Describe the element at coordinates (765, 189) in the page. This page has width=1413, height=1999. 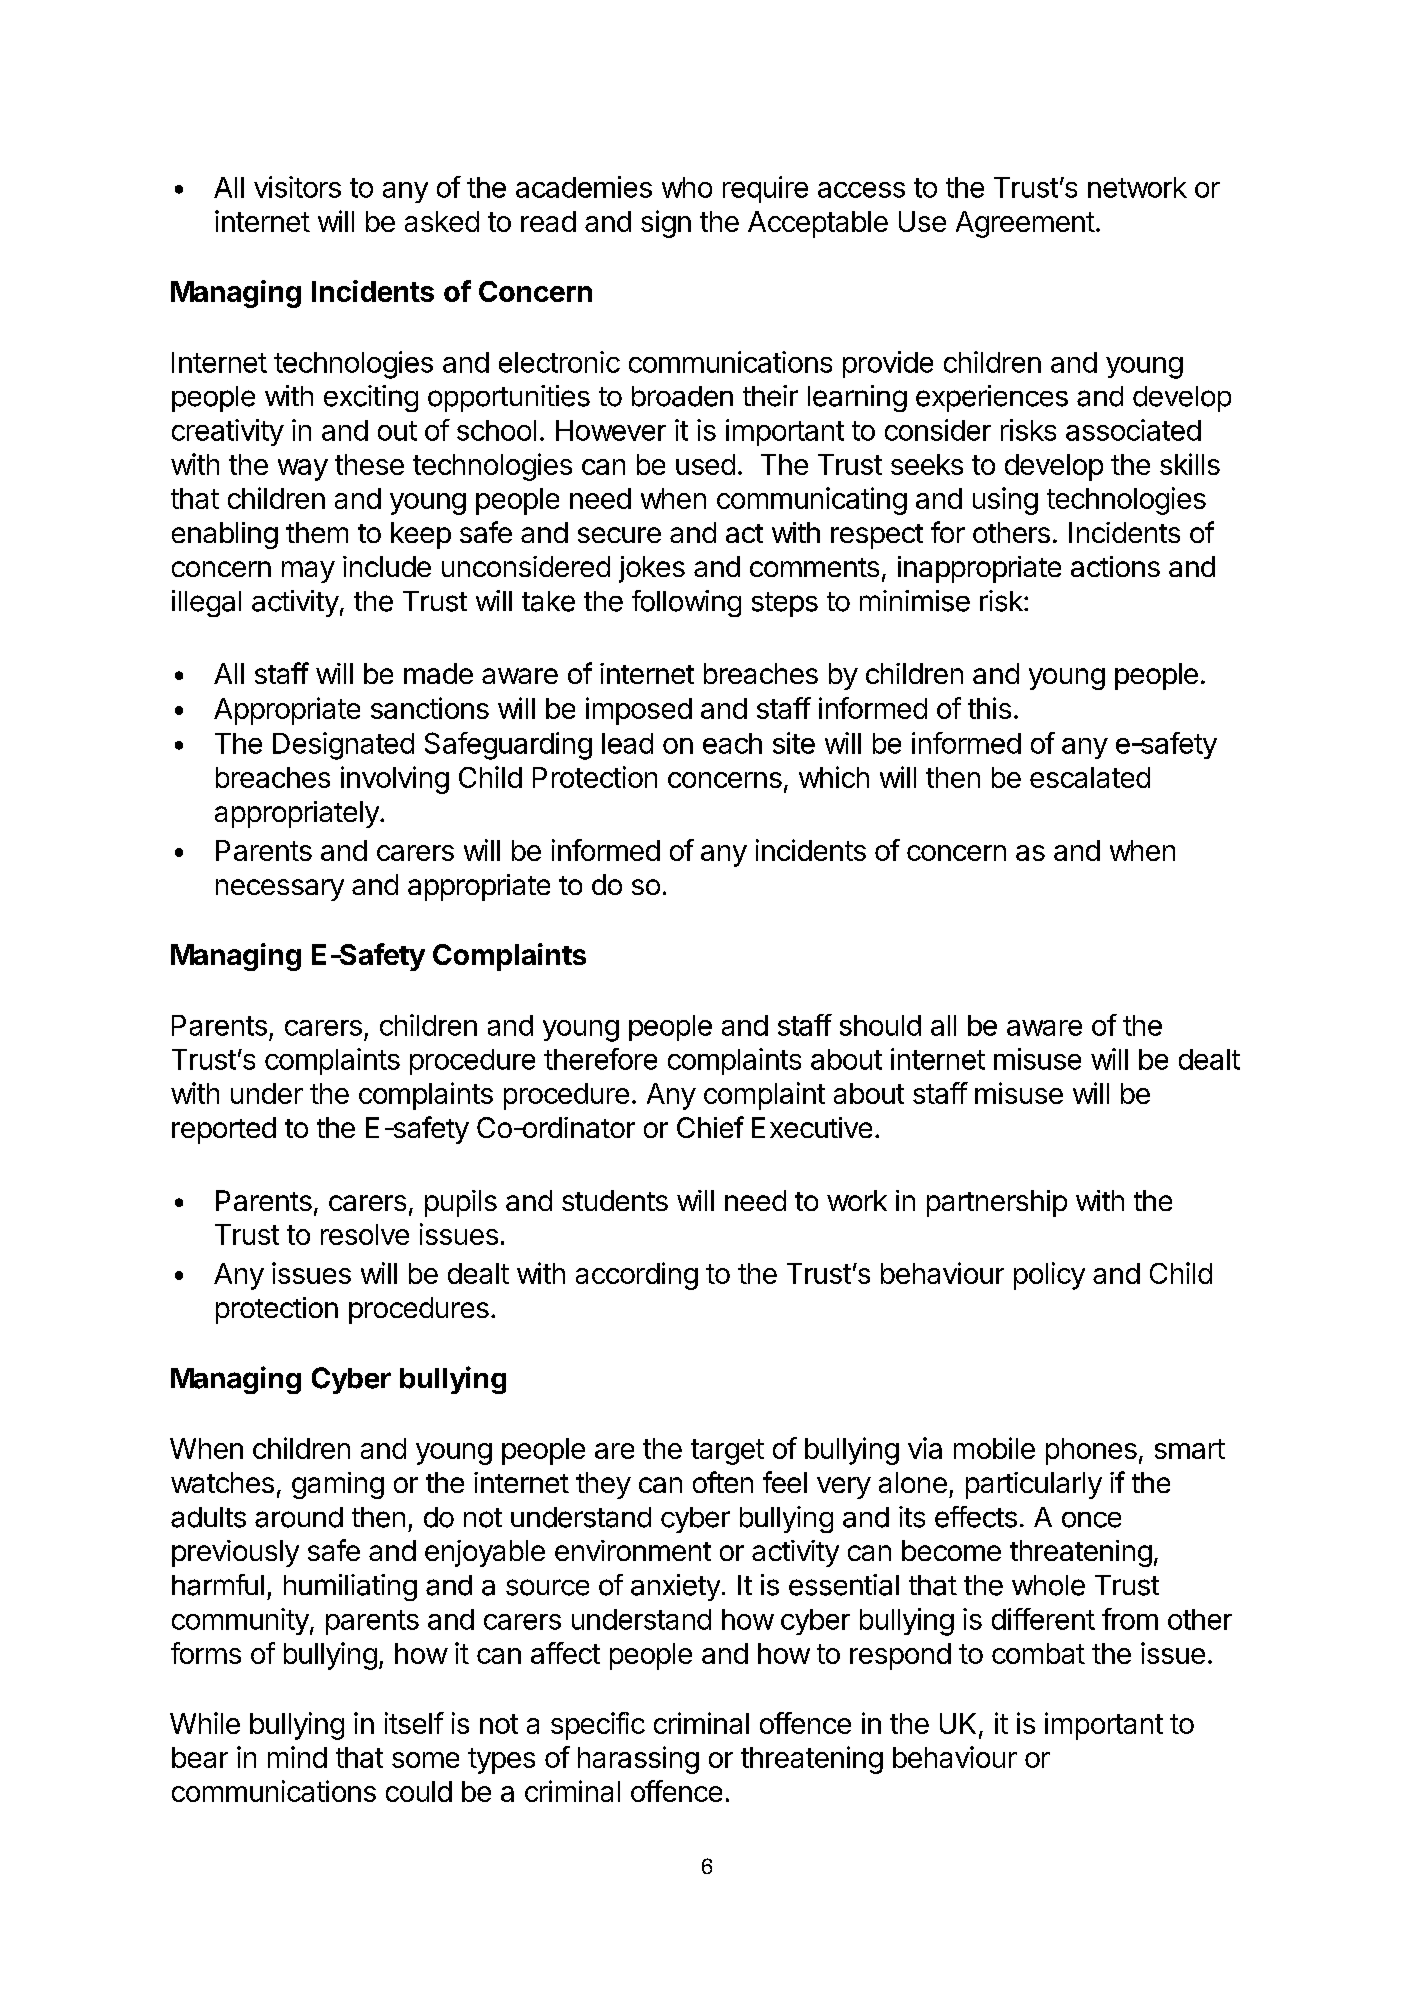
I see `require` at that location.
